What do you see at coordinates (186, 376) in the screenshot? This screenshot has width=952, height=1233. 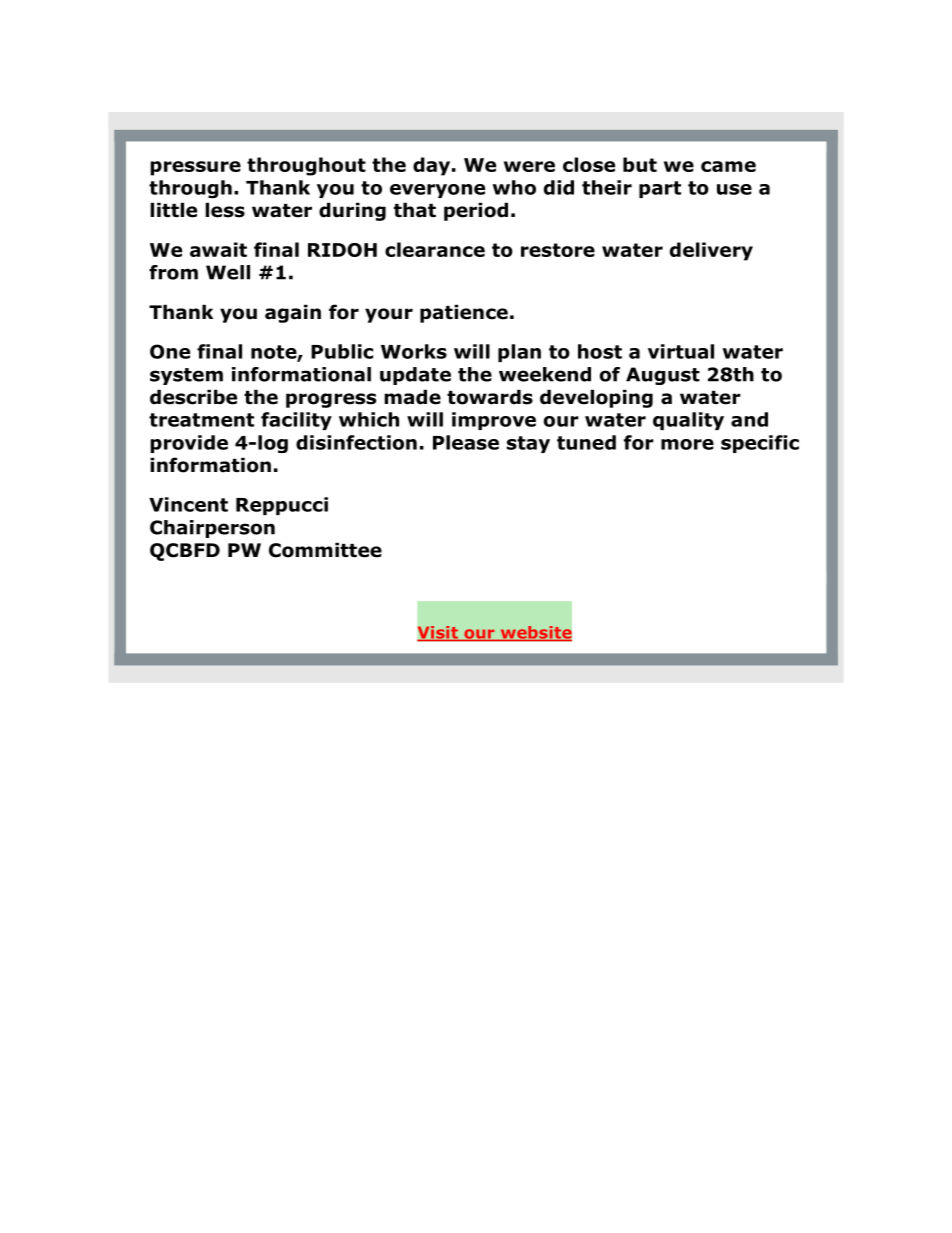 I see `system` at bounding box center [186, 376].
